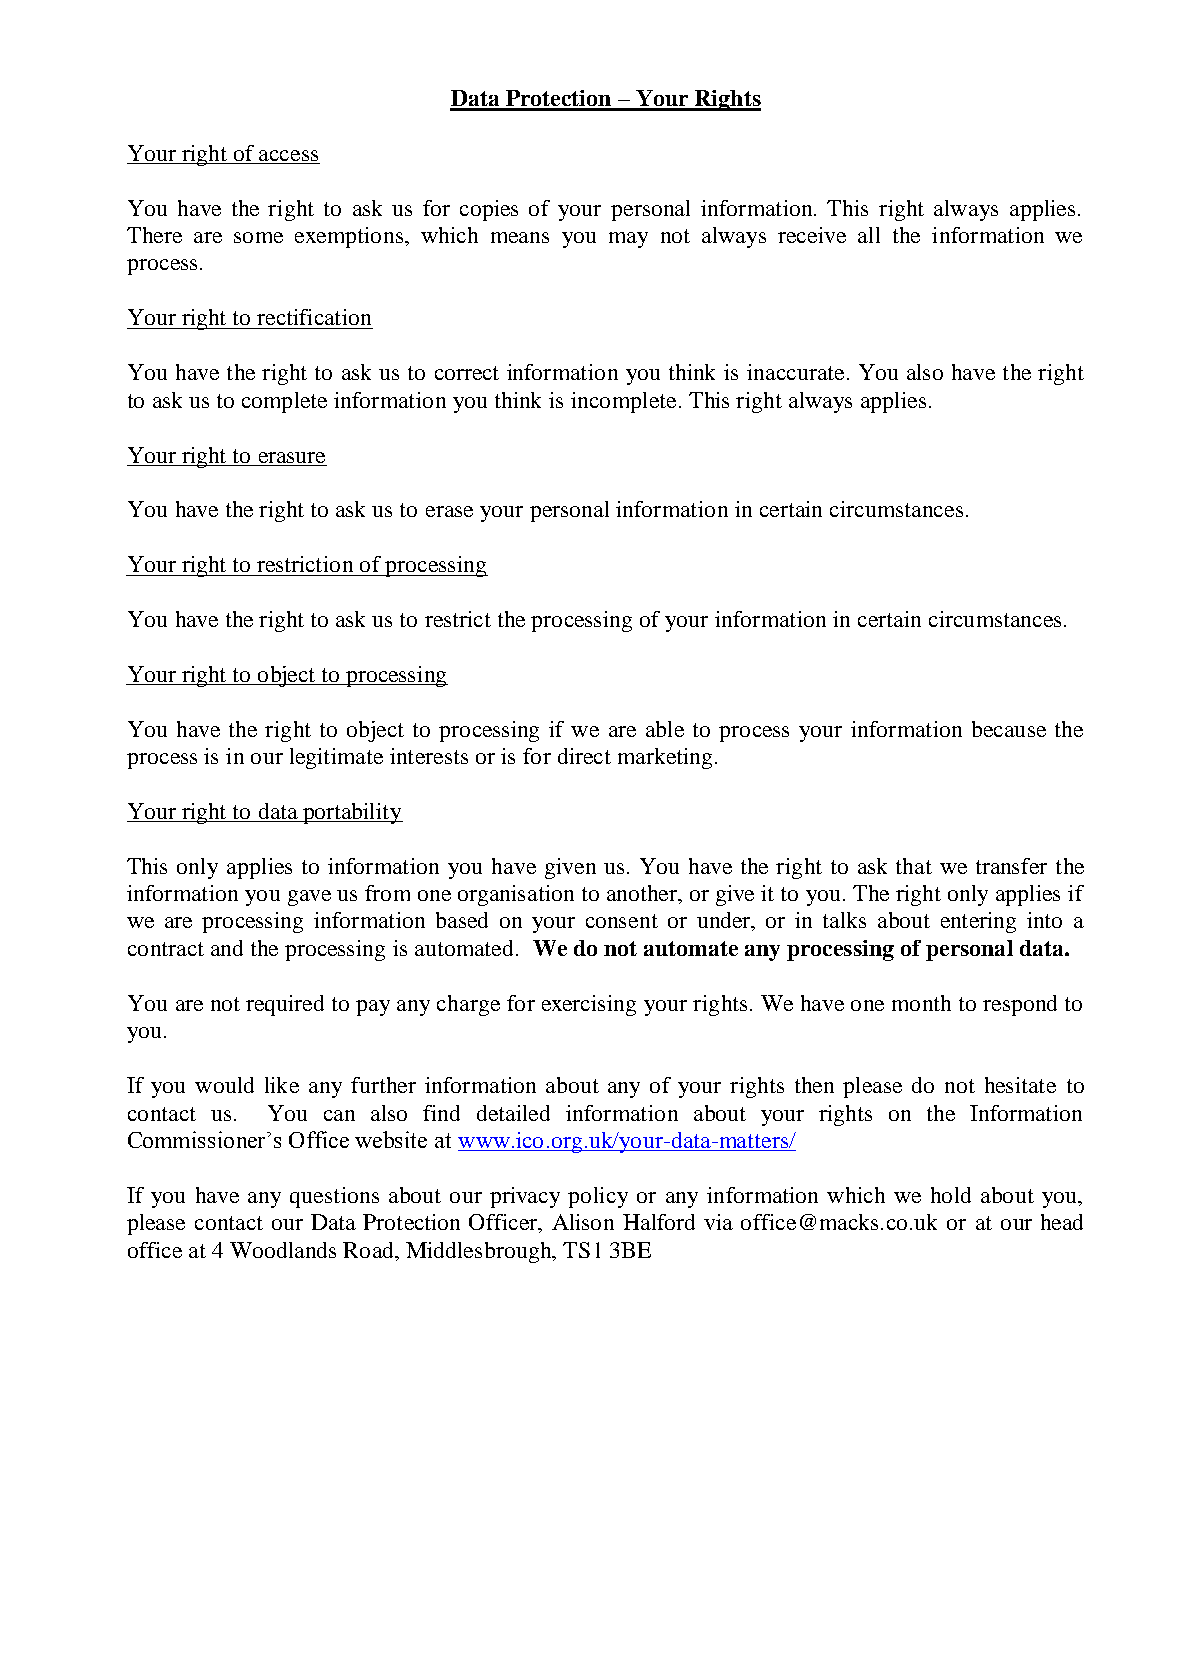 Image resolution: width=1183 pixels, height=1672 pixels. What do you see at coordinates (951, 1195) in the image?
I see `hold` at bounding box center [951, 1195].
